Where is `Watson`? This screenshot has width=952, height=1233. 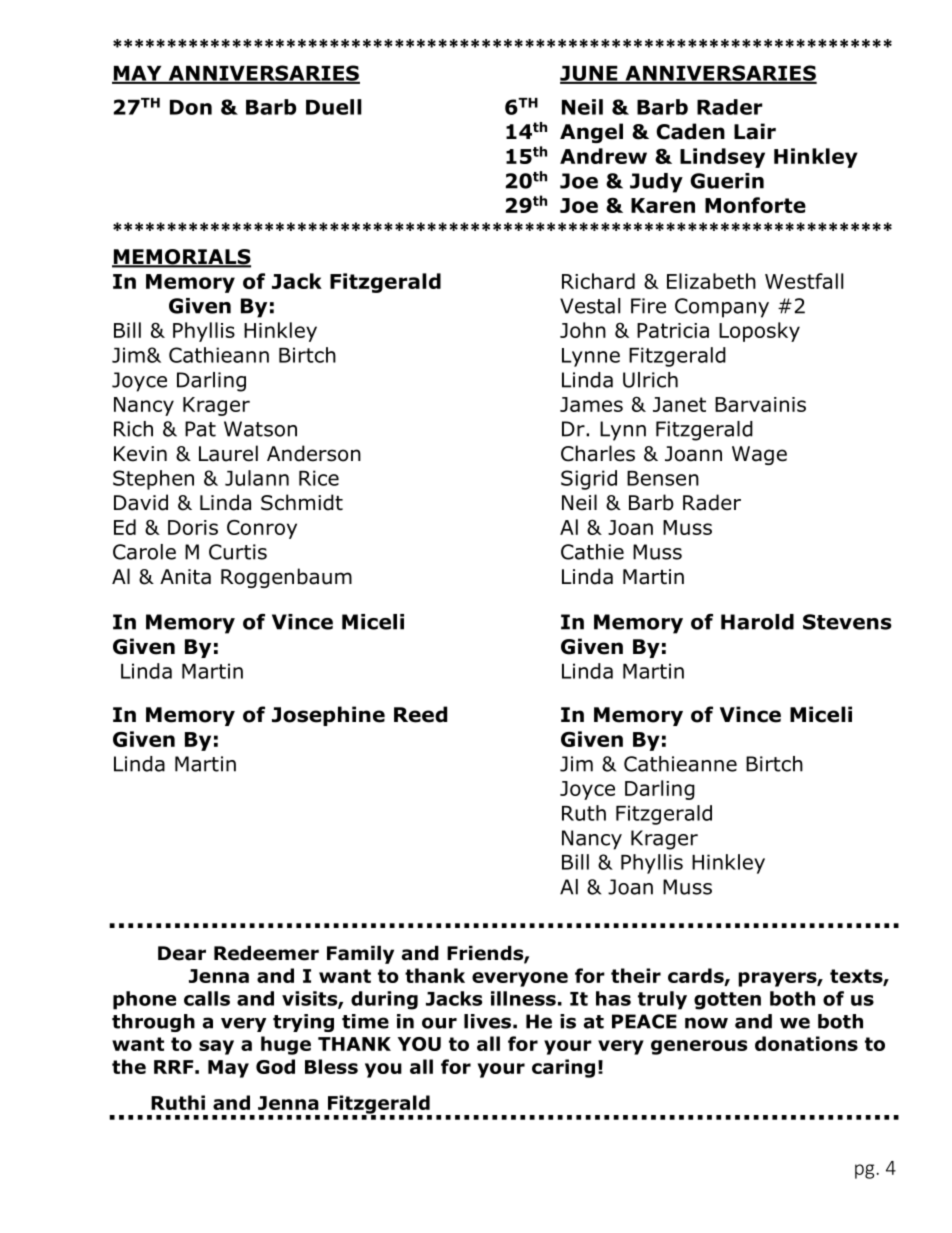
Watson is located at coordinates (260, 429).
